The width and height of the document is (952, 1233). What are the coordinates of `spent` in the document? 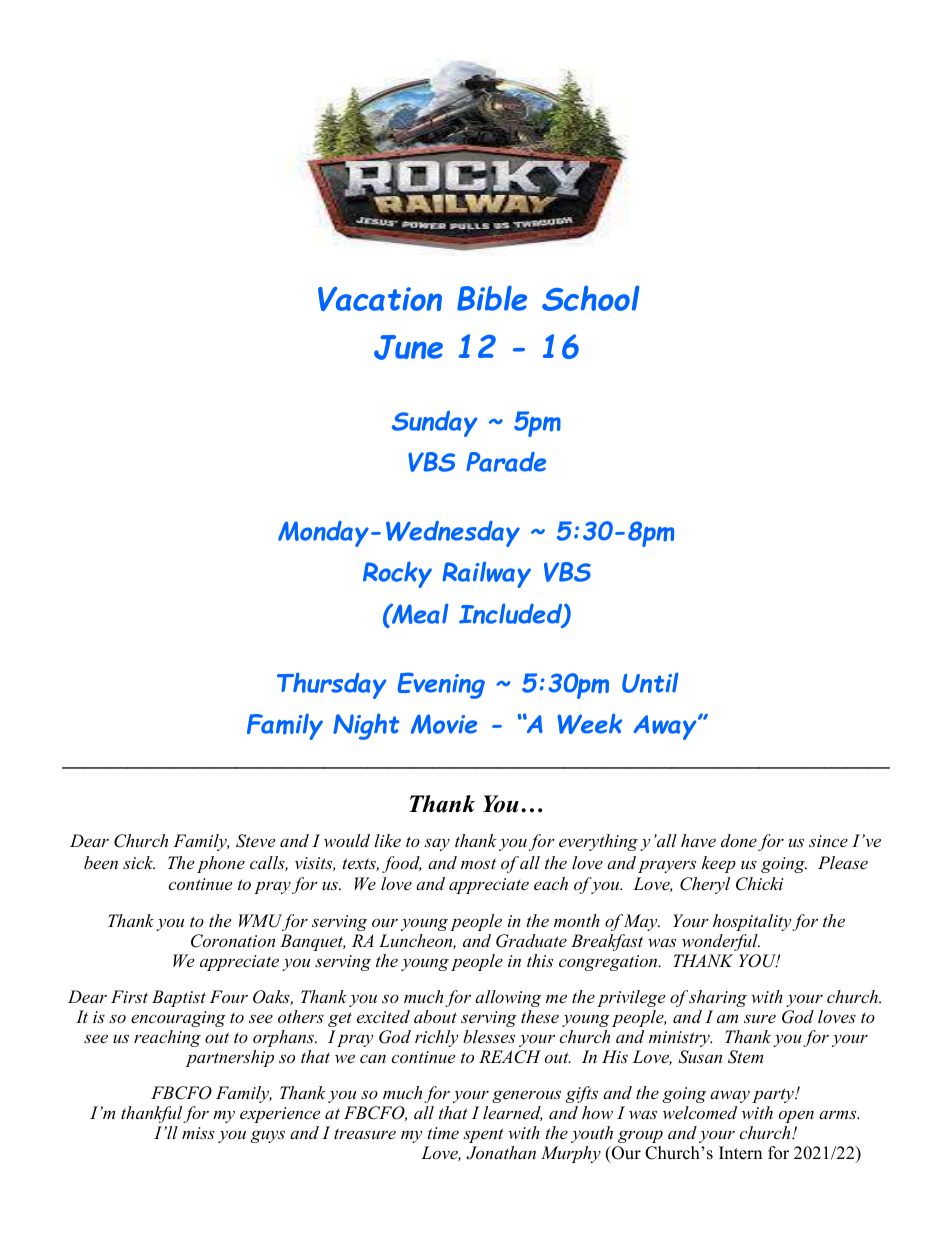 It's located at (483, 1135).
